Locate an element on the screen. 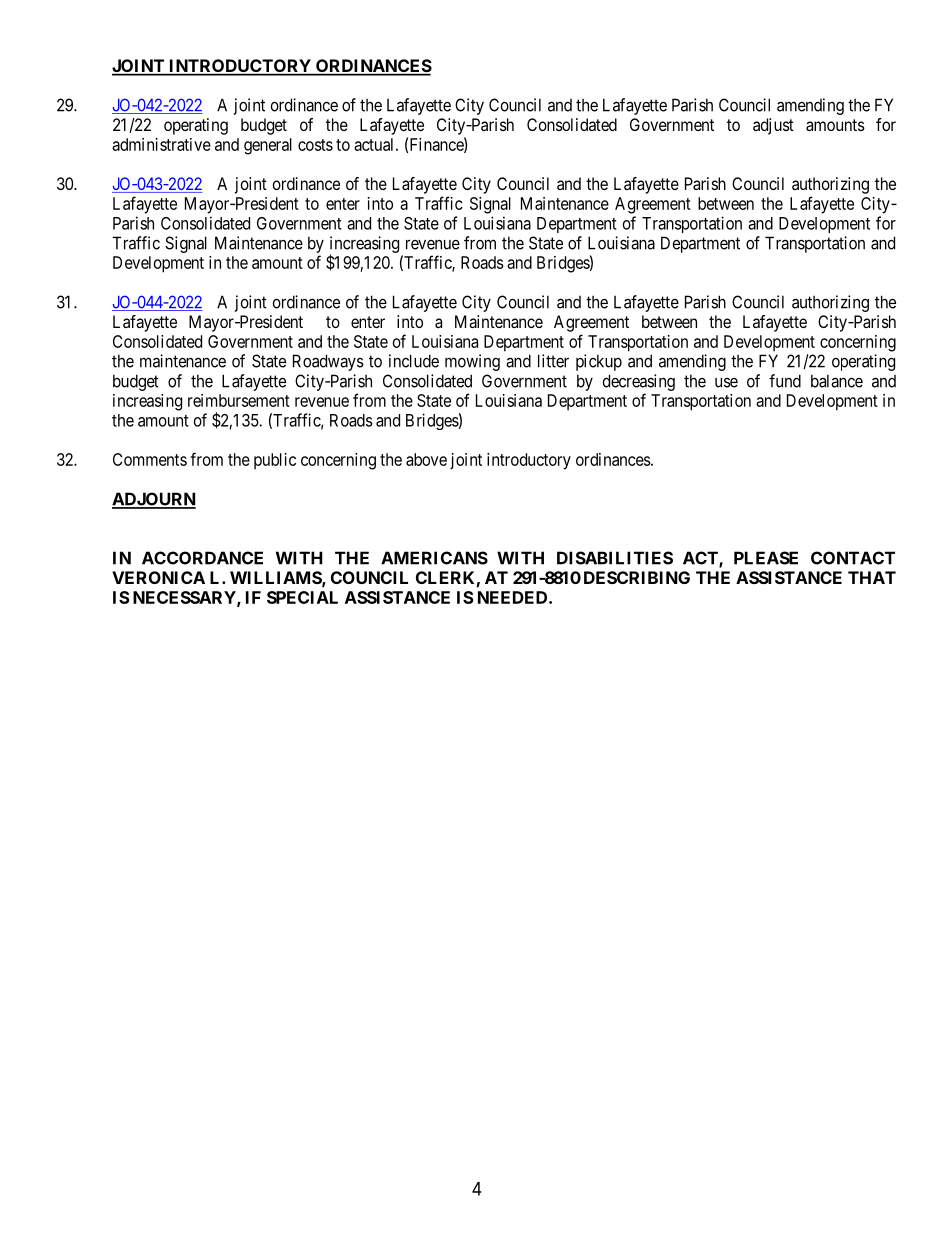  general is located at coordinates (268, 146).
